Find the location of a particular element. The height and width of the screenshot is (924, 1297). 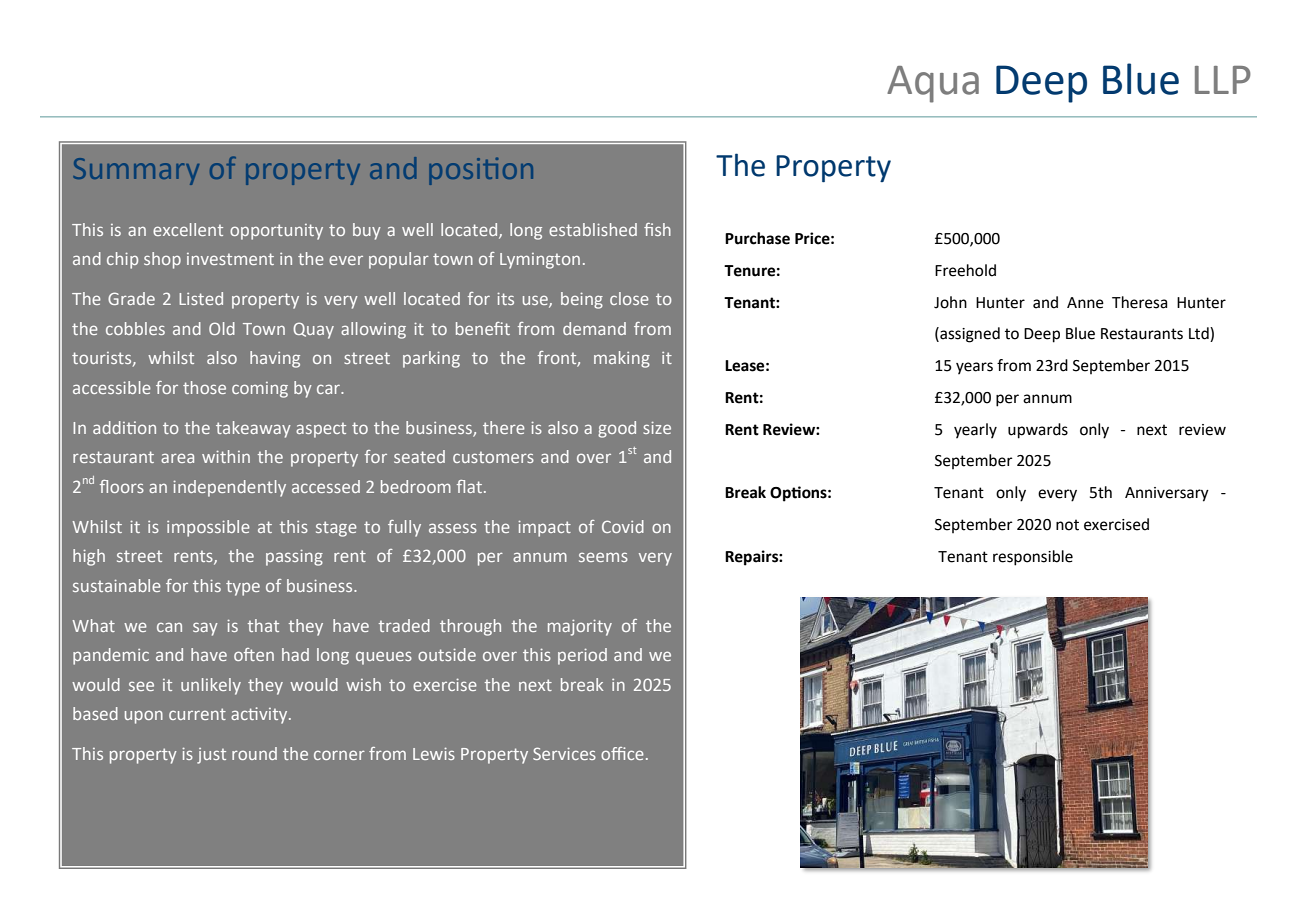

Anne is located at coordinates (1085, 303).
